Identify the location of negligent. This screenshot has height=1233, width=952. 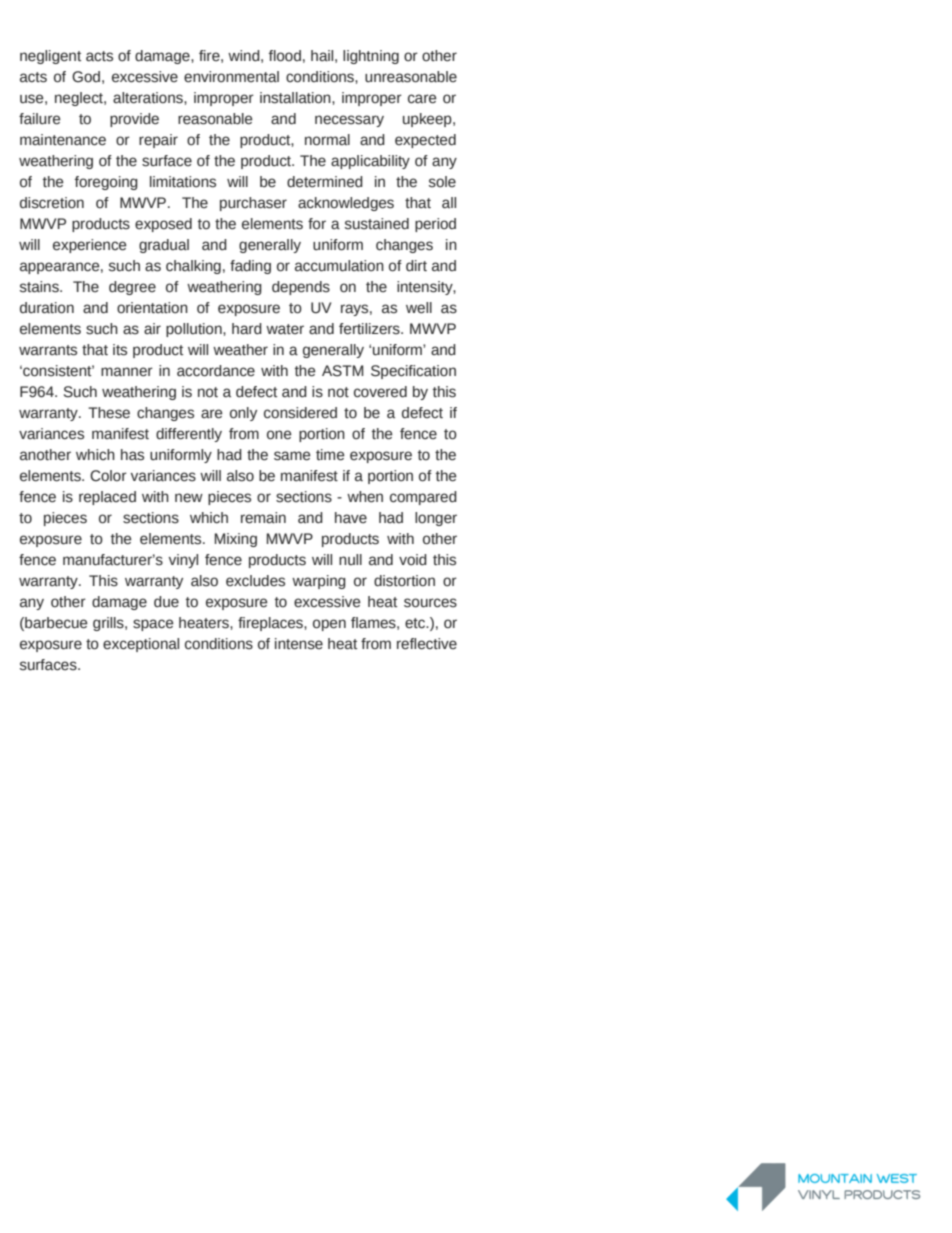
(50, 57).
